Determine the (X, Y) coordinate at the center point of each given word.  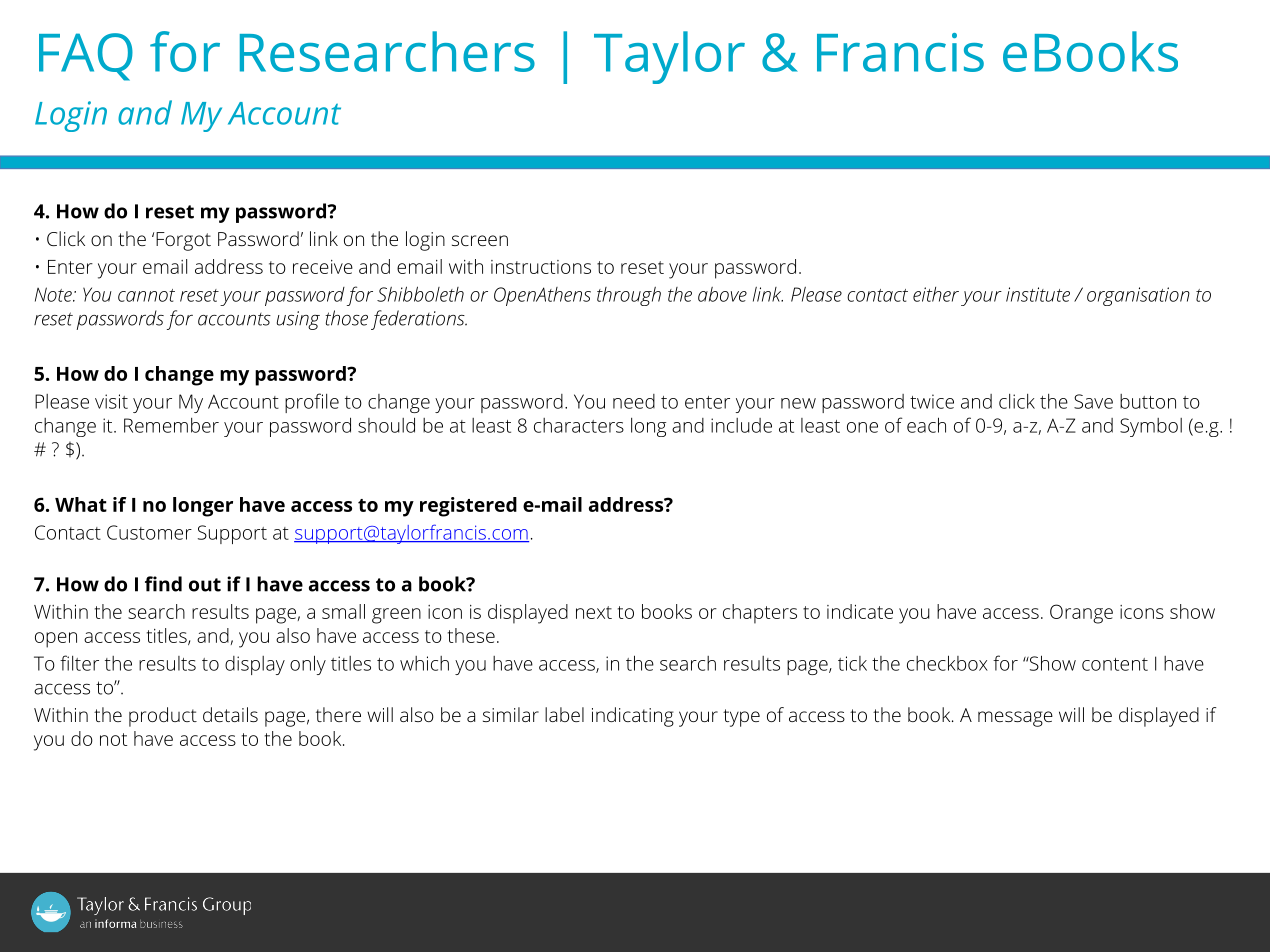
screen (480, 240)
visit (111, 401)
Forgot (183, 241)
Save (1093, 401)
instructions (541, 267)
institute (1038, 294)
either (936, 294)
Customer (149, 532)
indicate (860, 611)
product (163, 717)
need (634, 401)
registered (468, 507)
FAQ (86, 57)
